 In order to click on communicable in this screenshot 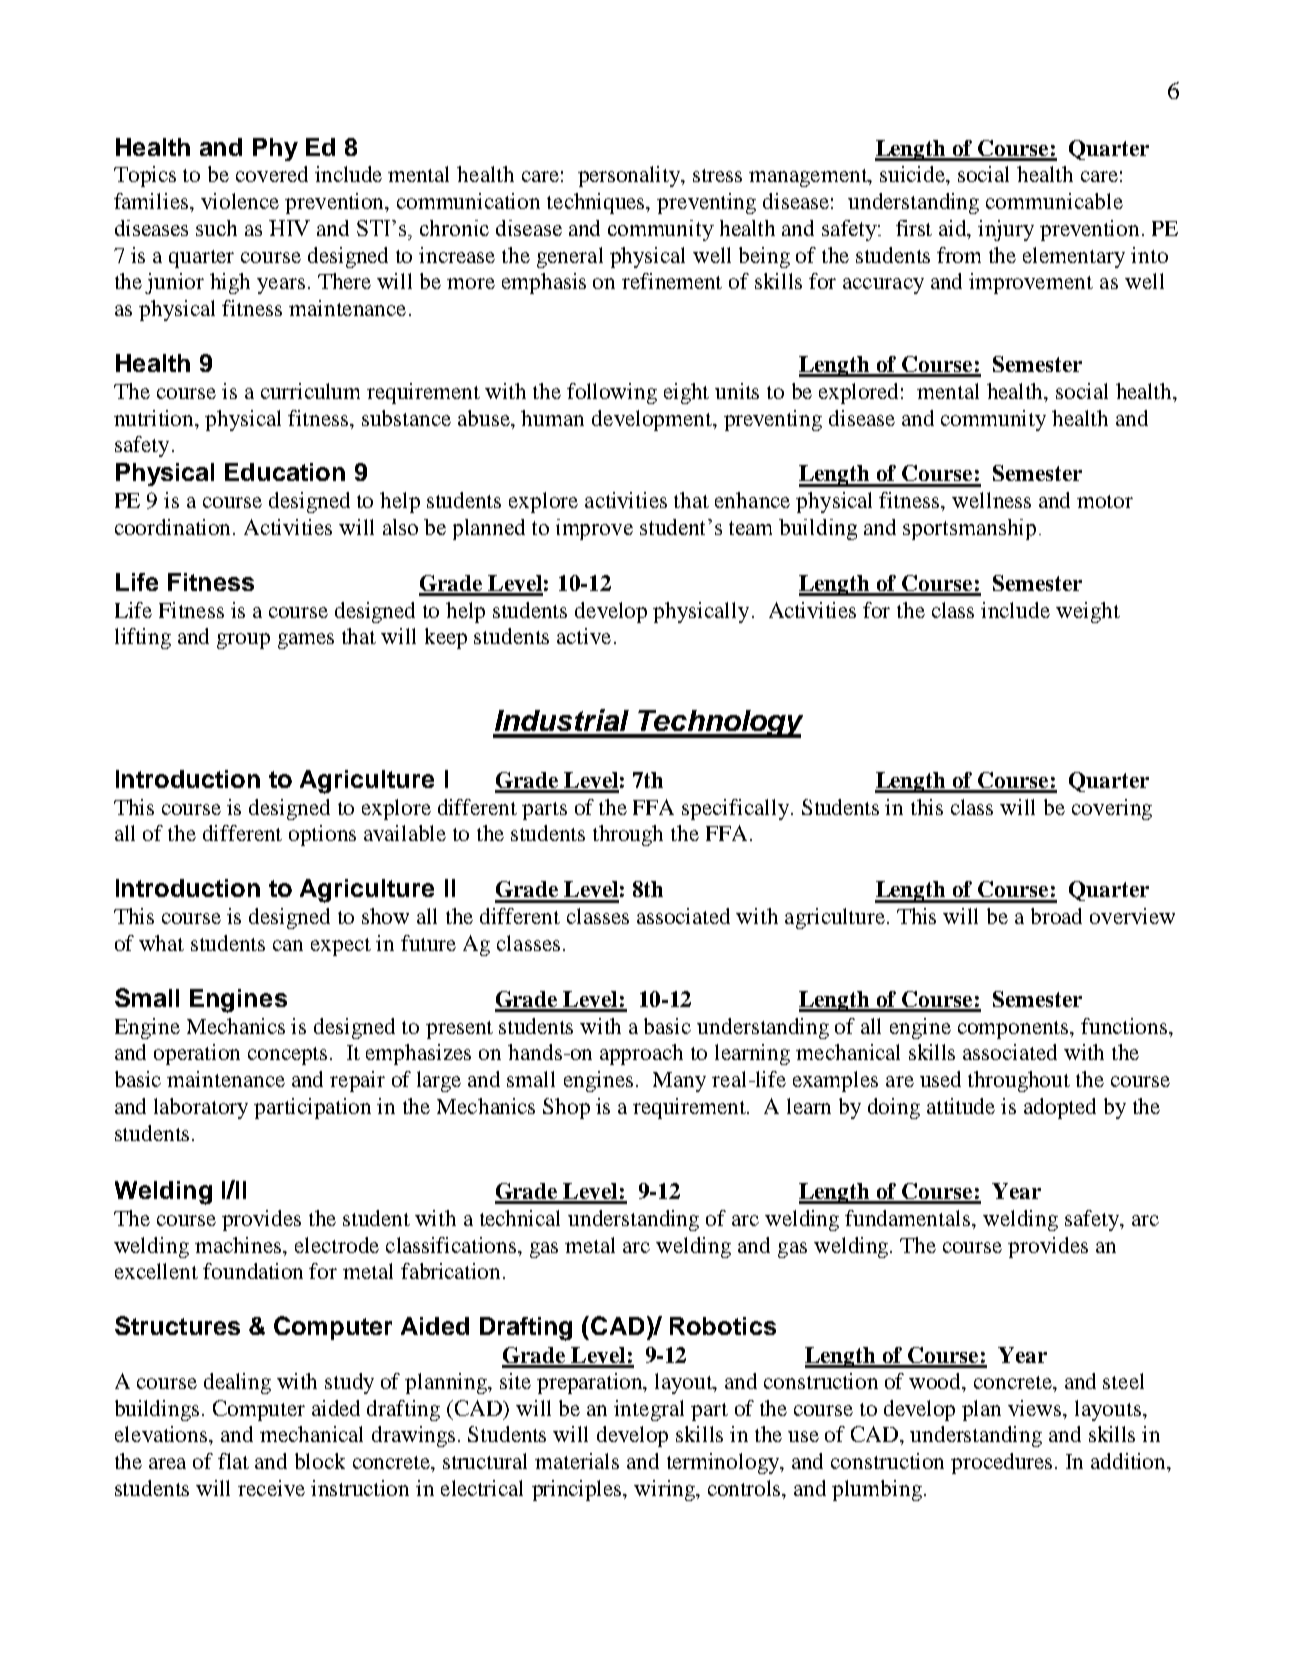, I will do `click(1054, 201)`.
